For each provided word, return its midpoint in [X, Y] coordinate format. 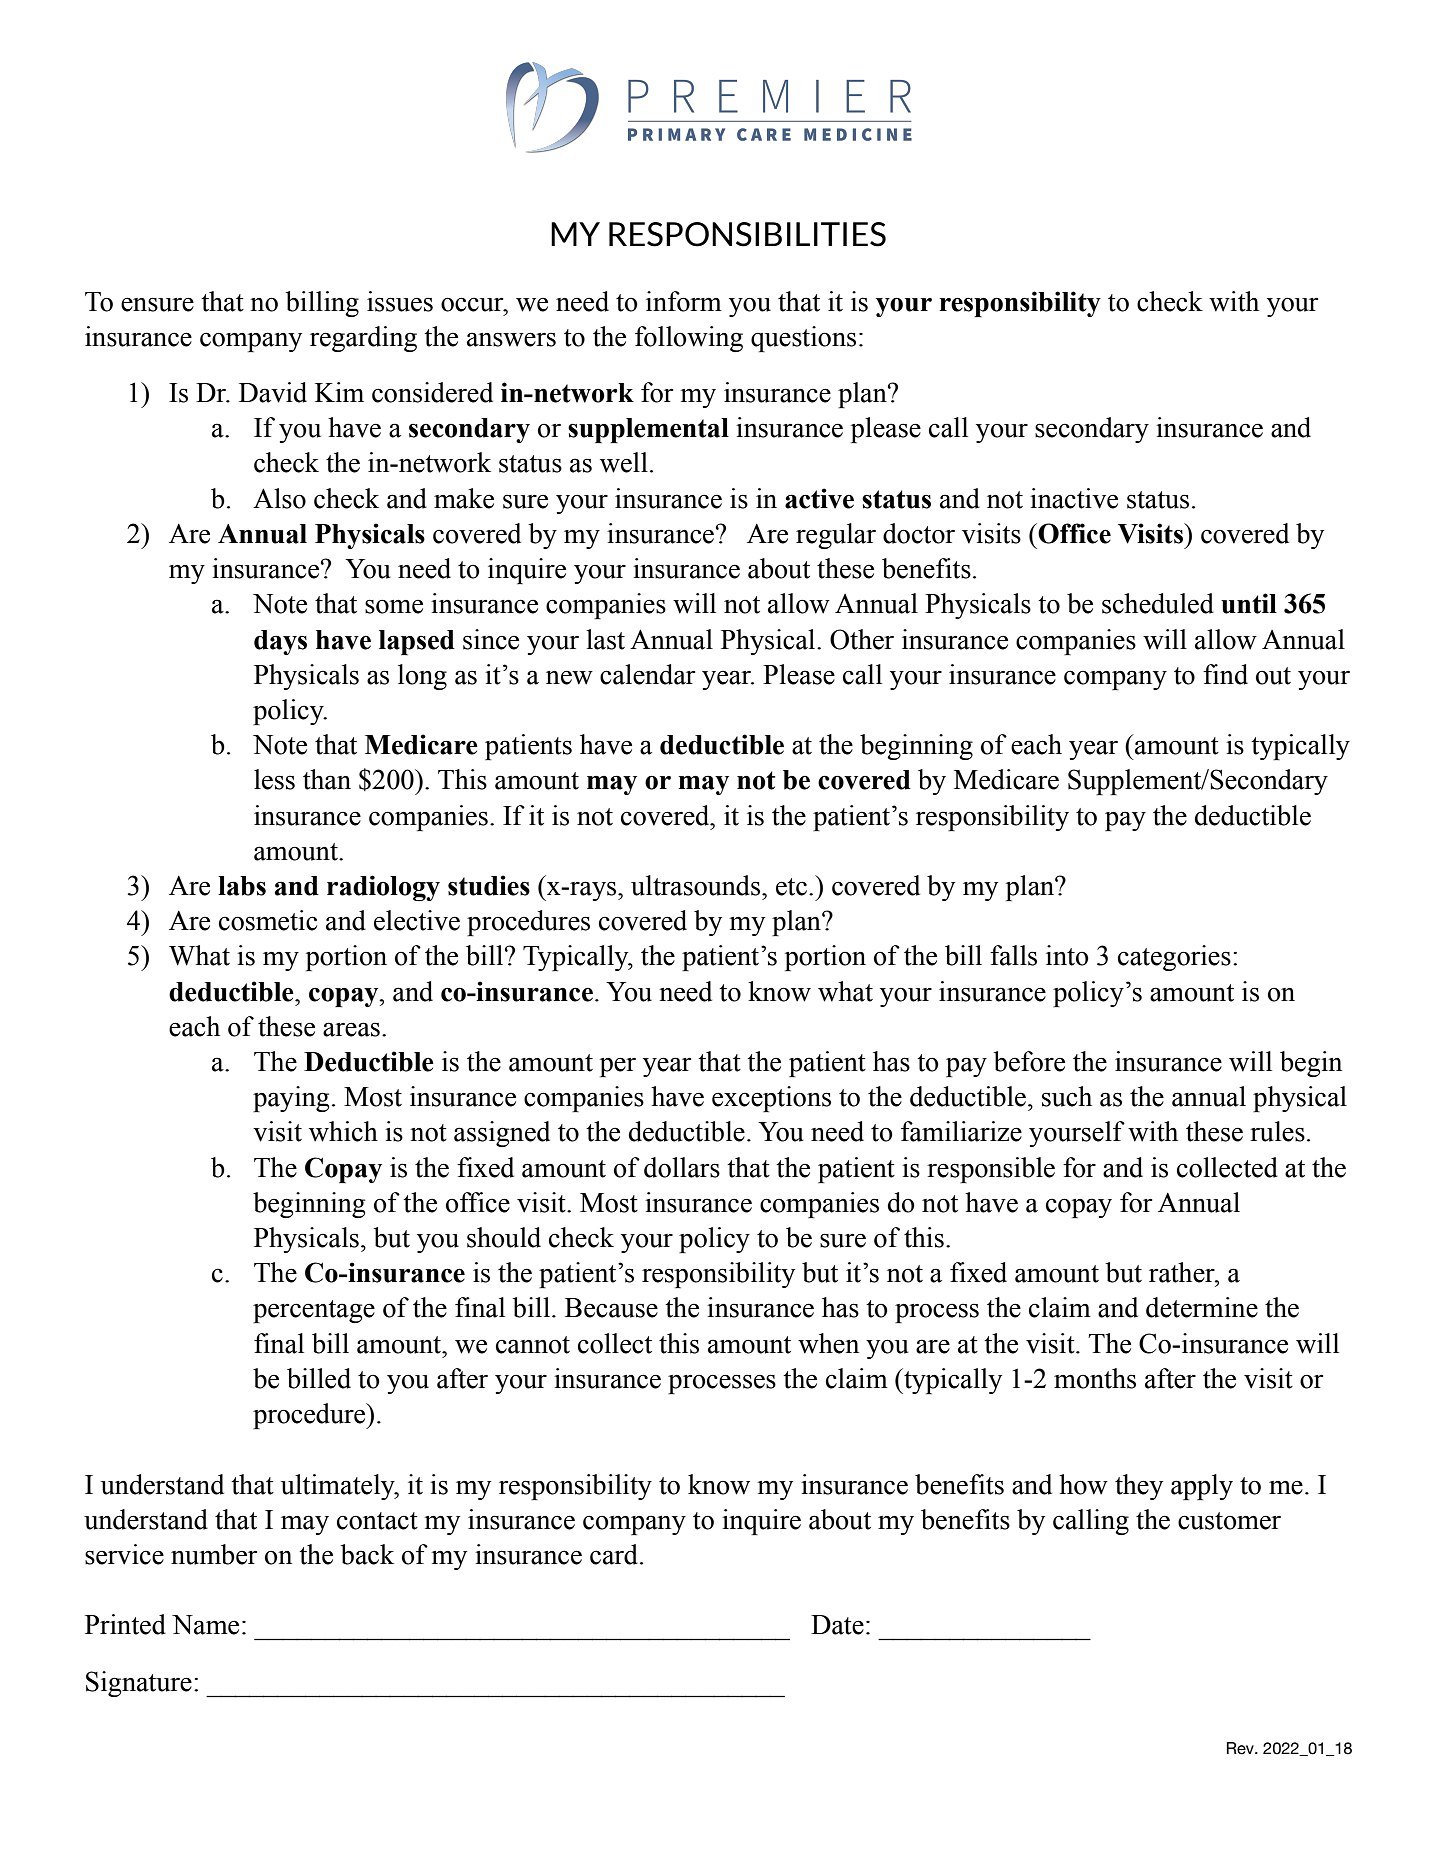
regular [836, 536]
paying [291, 1099]
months [1095, 1378]
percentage [314, 1311]
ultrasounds [697, 885]
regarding [363, 339]
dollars [682, 1167]
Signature [139, 1684]
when [828, 1343]
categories [1174, 958]
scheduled [1158, 603]
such [1067, 1096]
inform [684, 301]
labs [242, 886]
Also [279, 498]
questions [803, 339]
